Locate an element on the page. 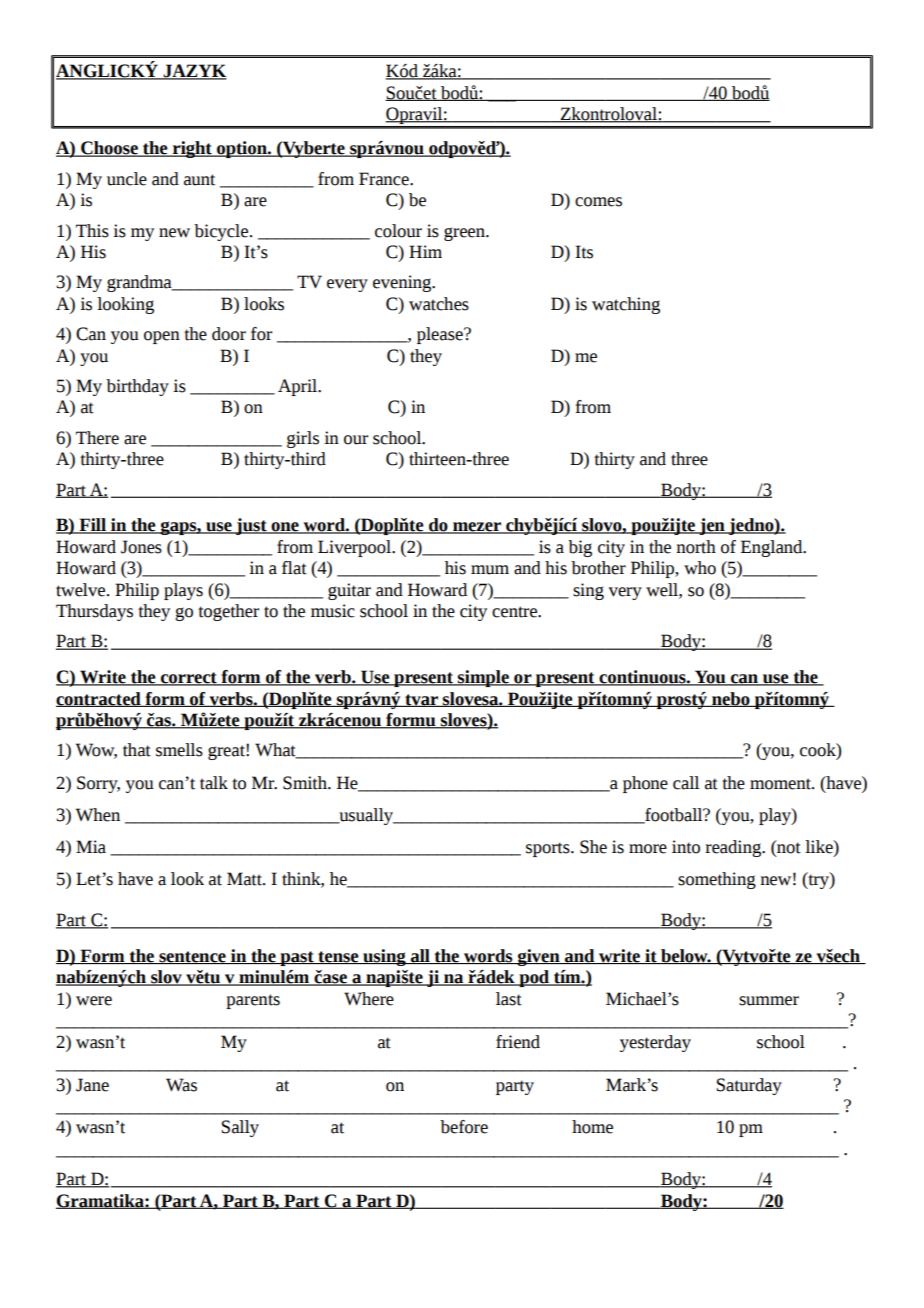  nebo is located at coordinates (731, 699).
